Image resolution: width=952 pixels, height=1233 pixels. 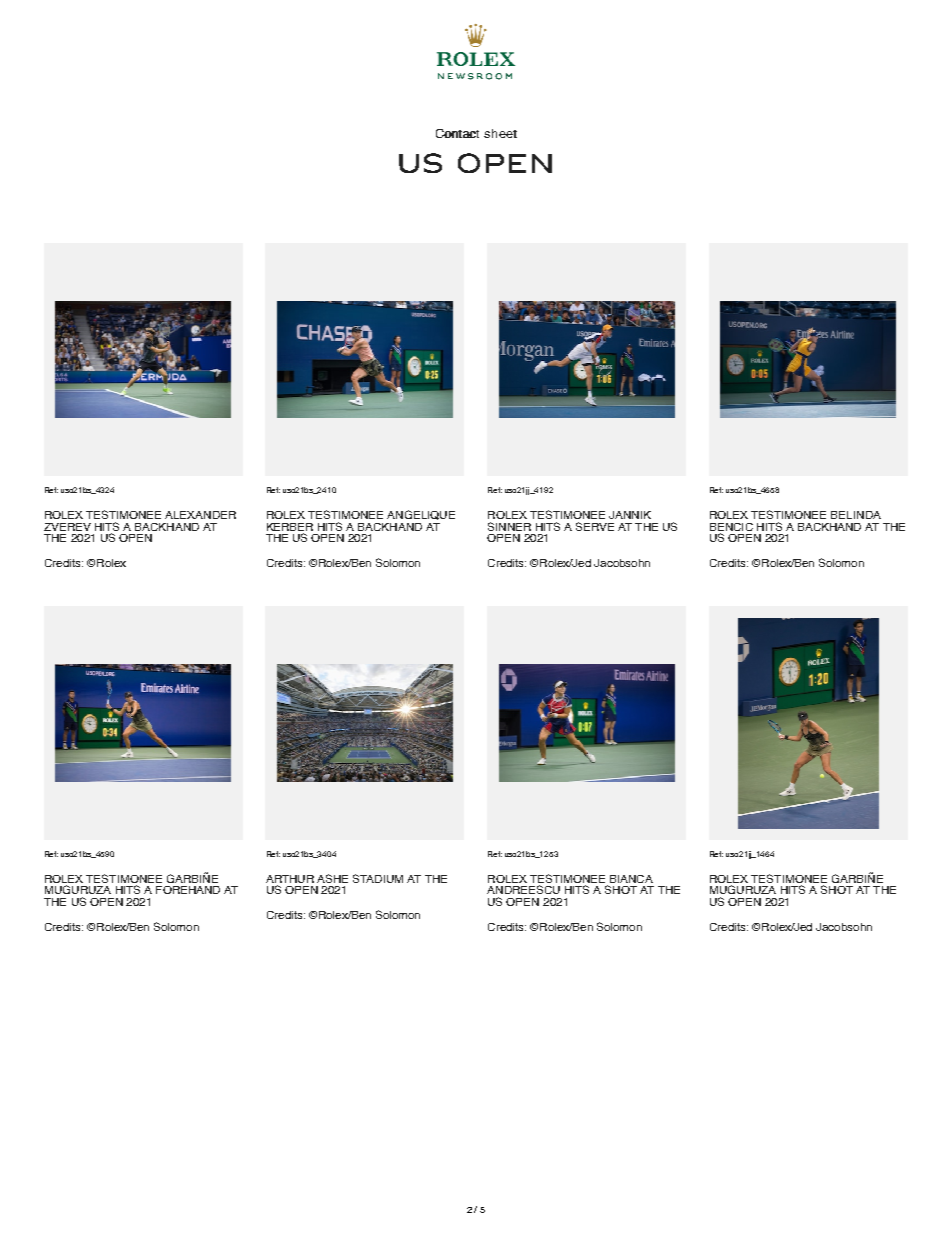 What do you see at coordinates (200, 515) in the image?
I see `ALEXANDER` at bounding box center [200, 515].
